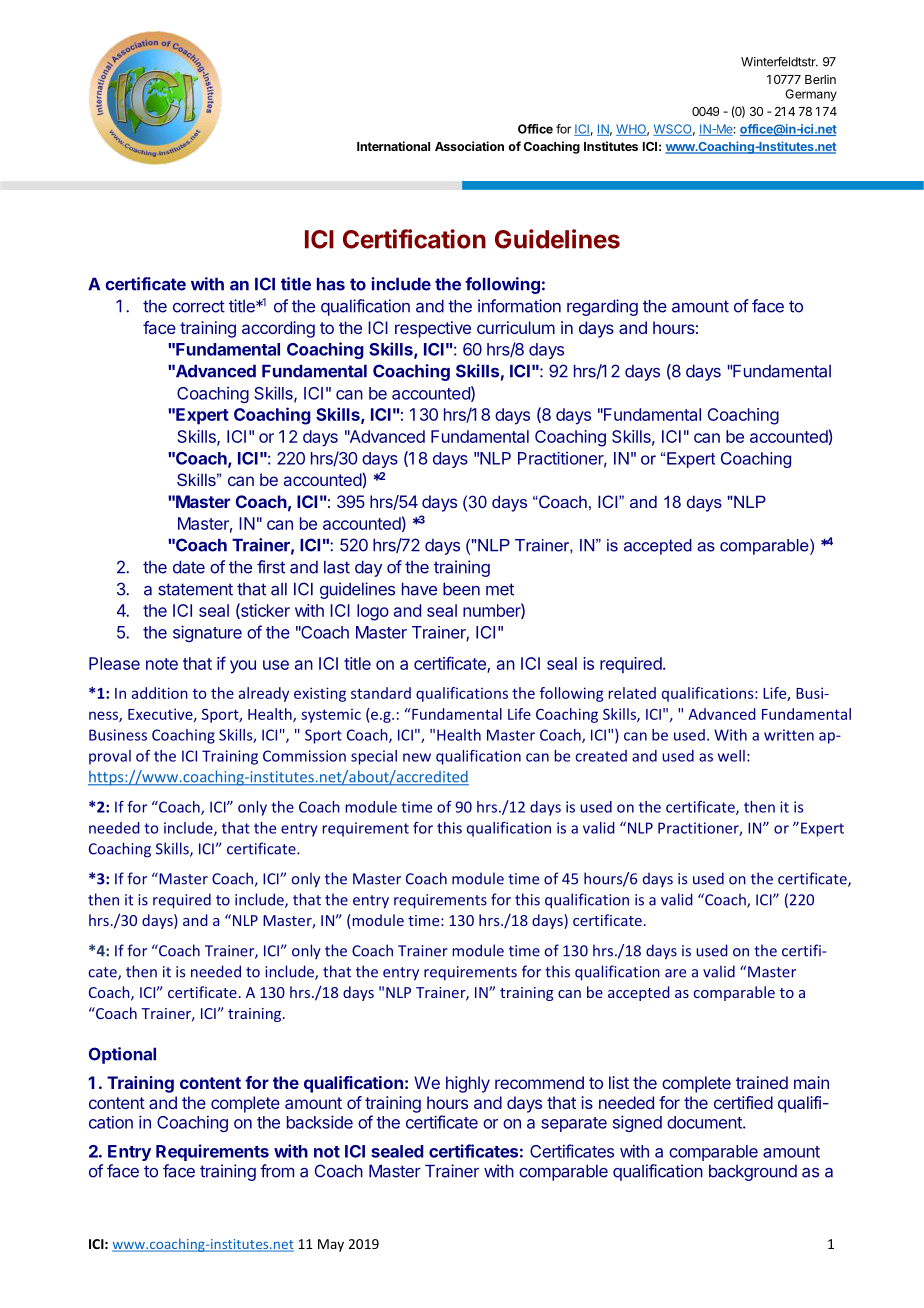 The image size is (924, 1308). I want to click on written, so click(789, 735).
